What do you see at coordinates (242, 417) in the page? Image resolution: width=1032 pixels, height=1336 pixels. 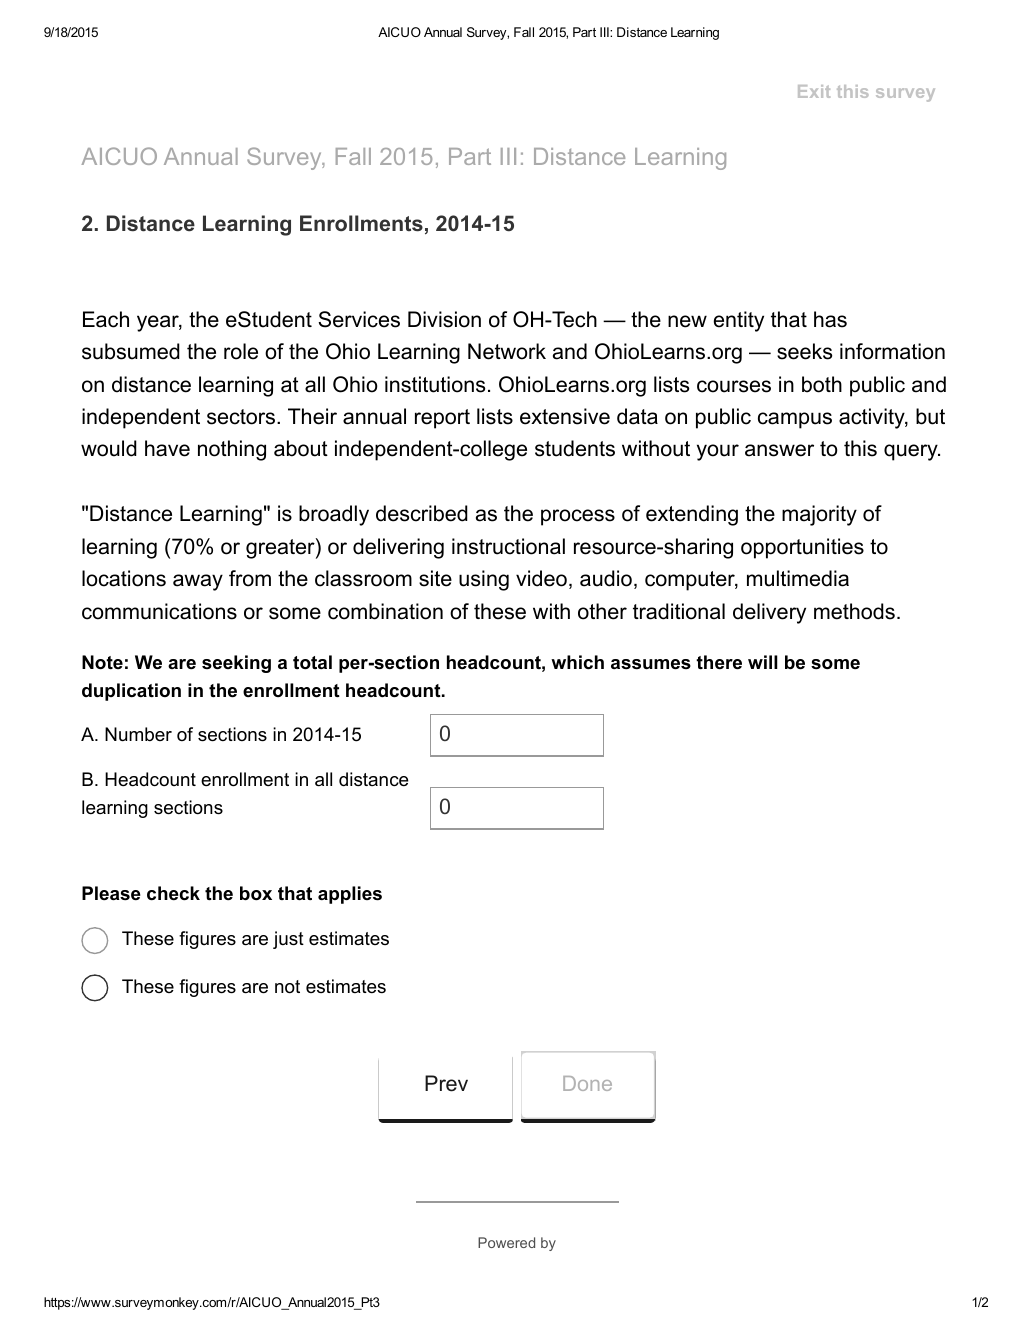 I see `sectors` at bounding box center [242, 417].
